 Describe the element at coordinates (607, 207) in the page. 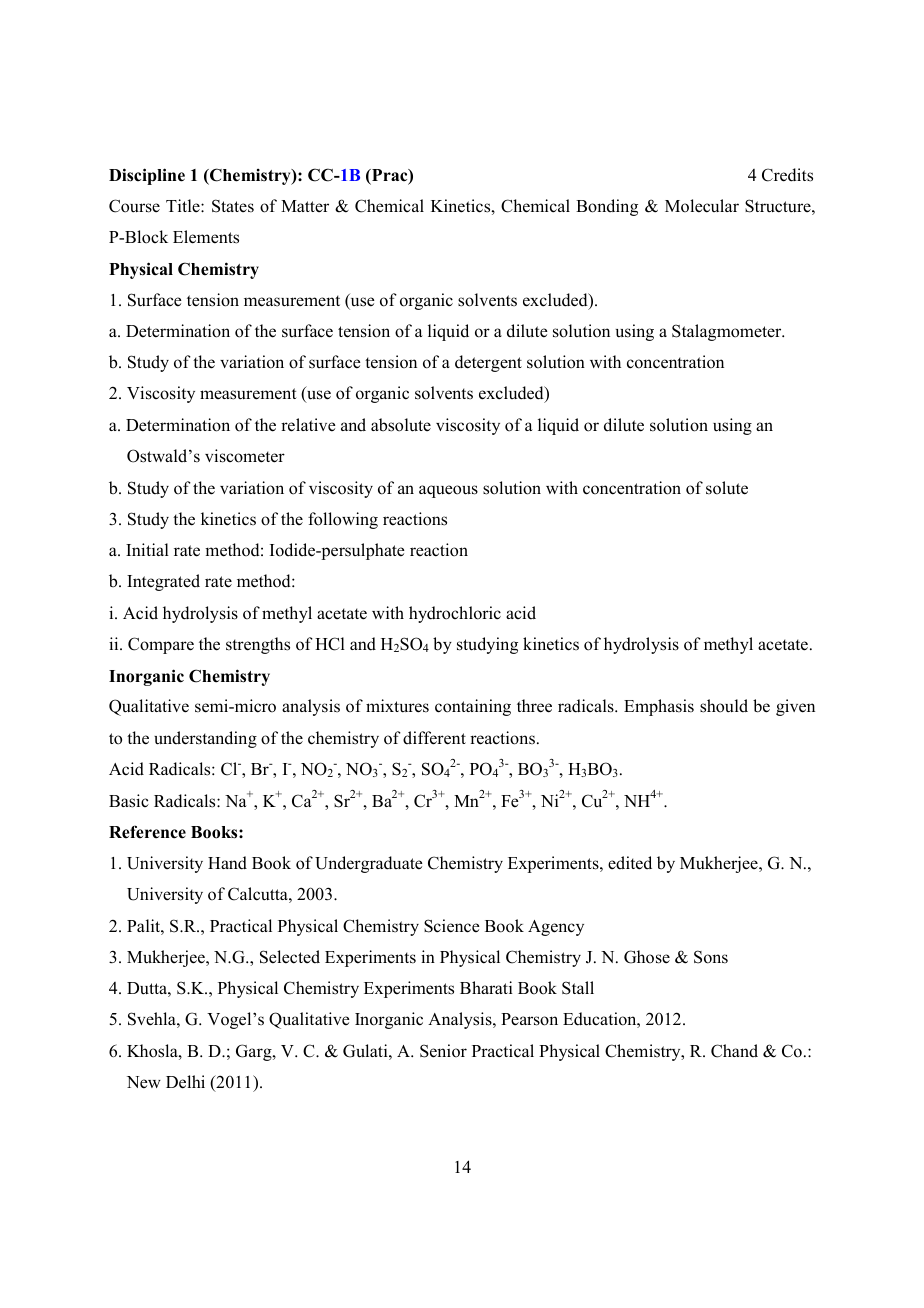

I see `Bonding` at that location.
